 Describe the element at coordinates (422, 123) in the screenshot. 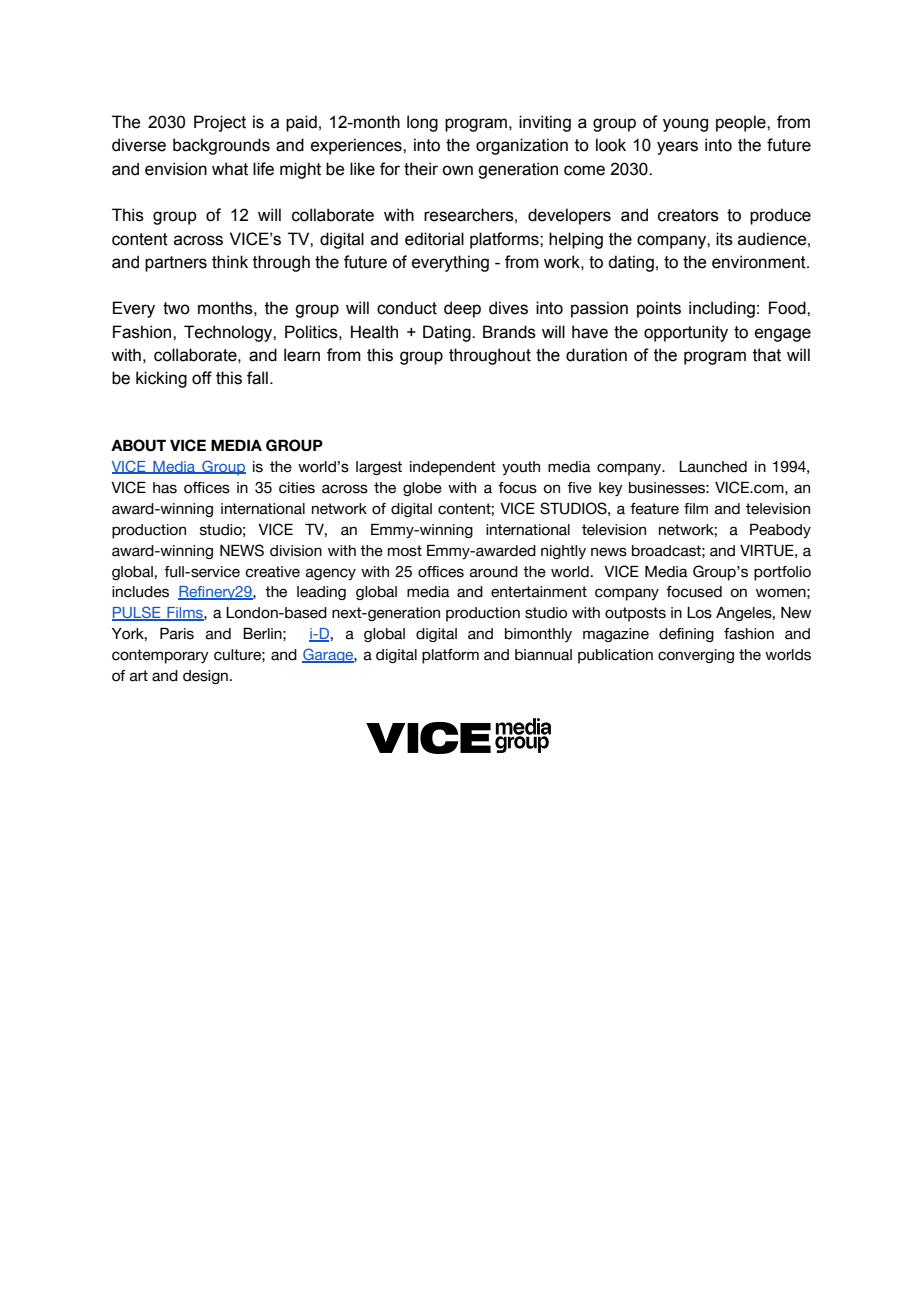

I see `long` at that location.
